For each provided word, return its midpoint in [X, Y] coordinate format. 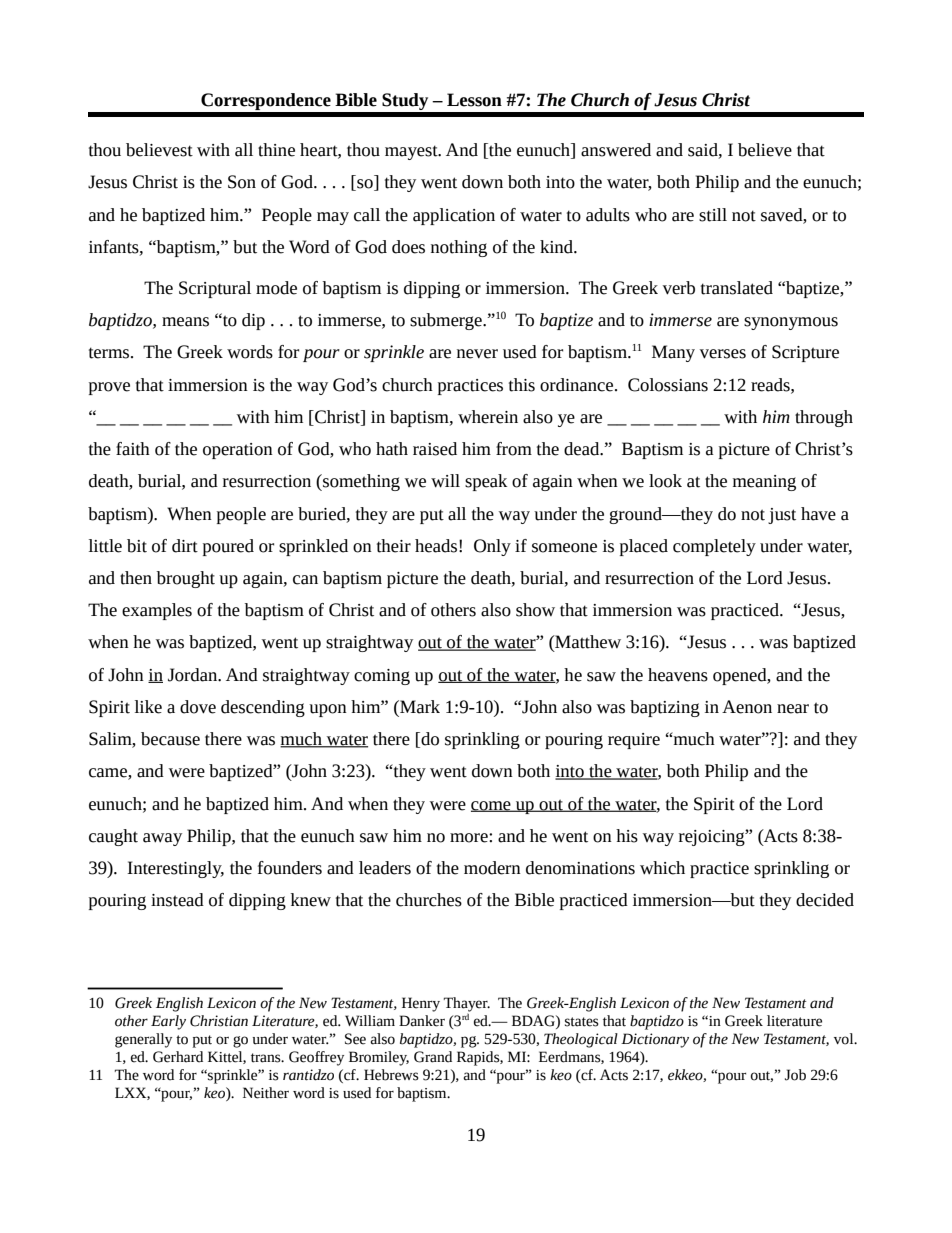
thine [276, 150]
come [492, 806]
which [662, 868]
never [477, 354]
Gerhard [178, 1057]
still [713, 215]
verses [723, 354]
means [185, 322]
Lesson [474, 100]
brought [186, 579]
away [162, 839]
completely [714, 547]
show [535, 610]
